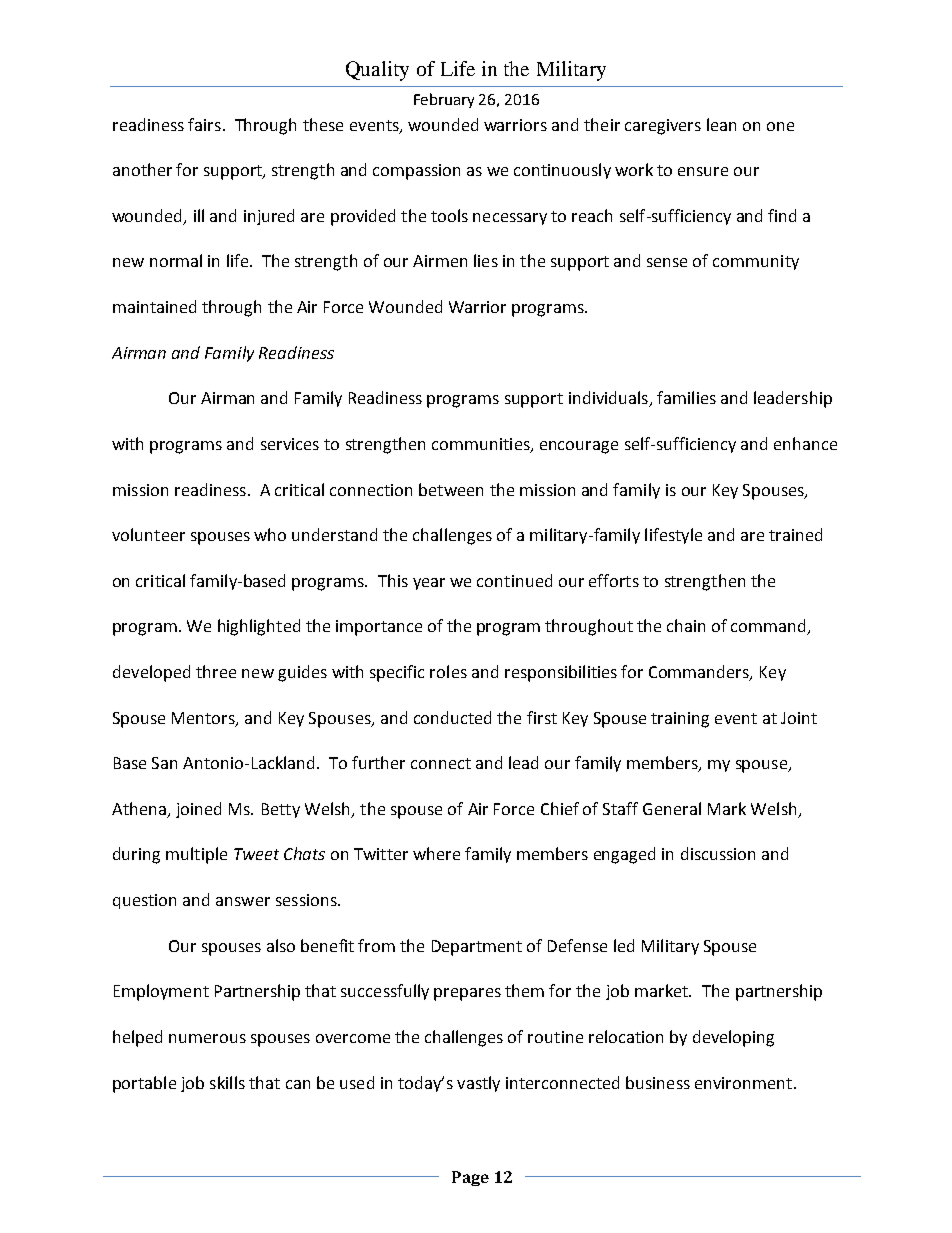 This image has height=1233, width=952. Describe the element at coordinates (686, 625) in the image. I see `chain` at that location.
